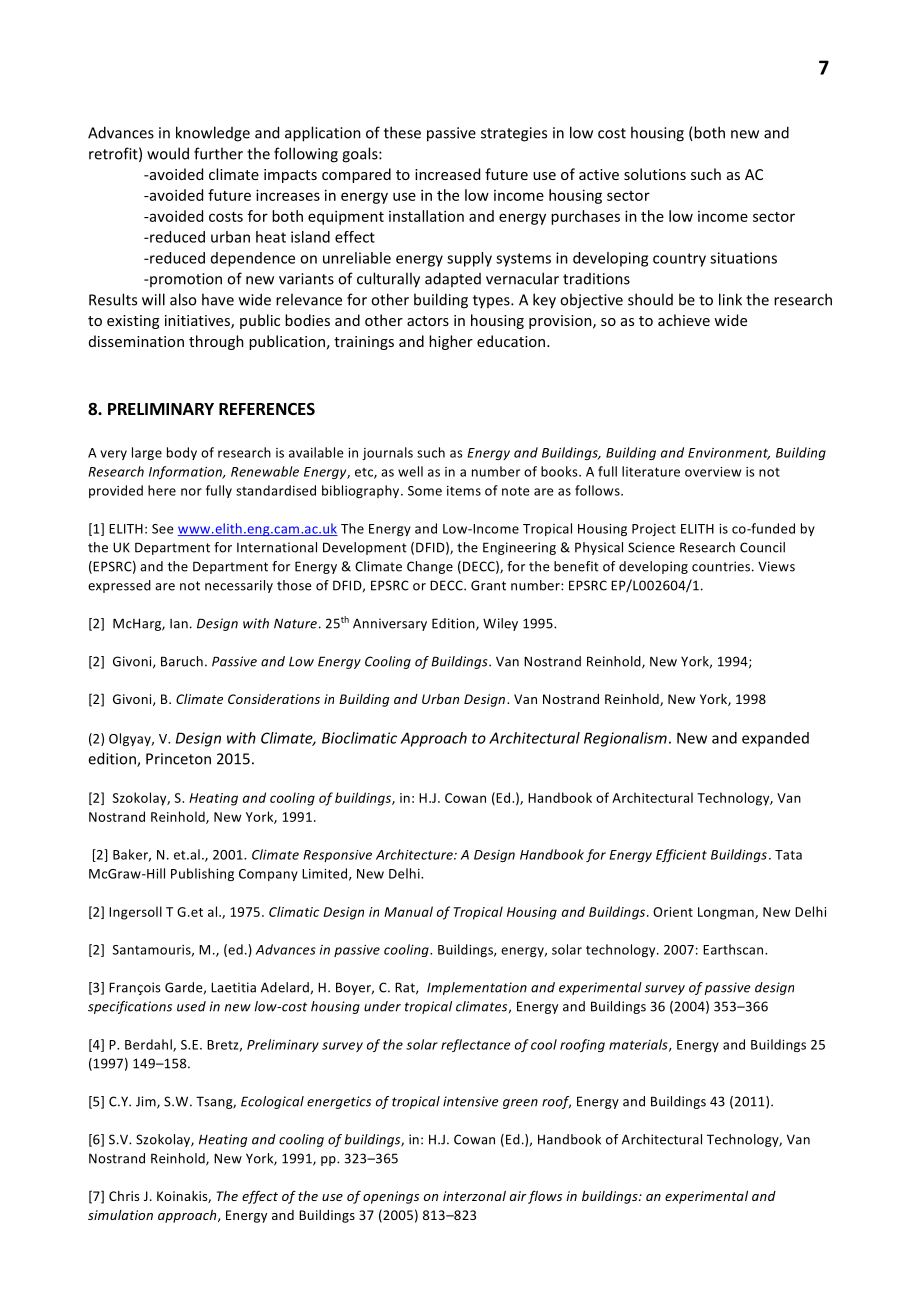 This image has width=924, height=1308. I want to click on journals, so click(387, 453).
